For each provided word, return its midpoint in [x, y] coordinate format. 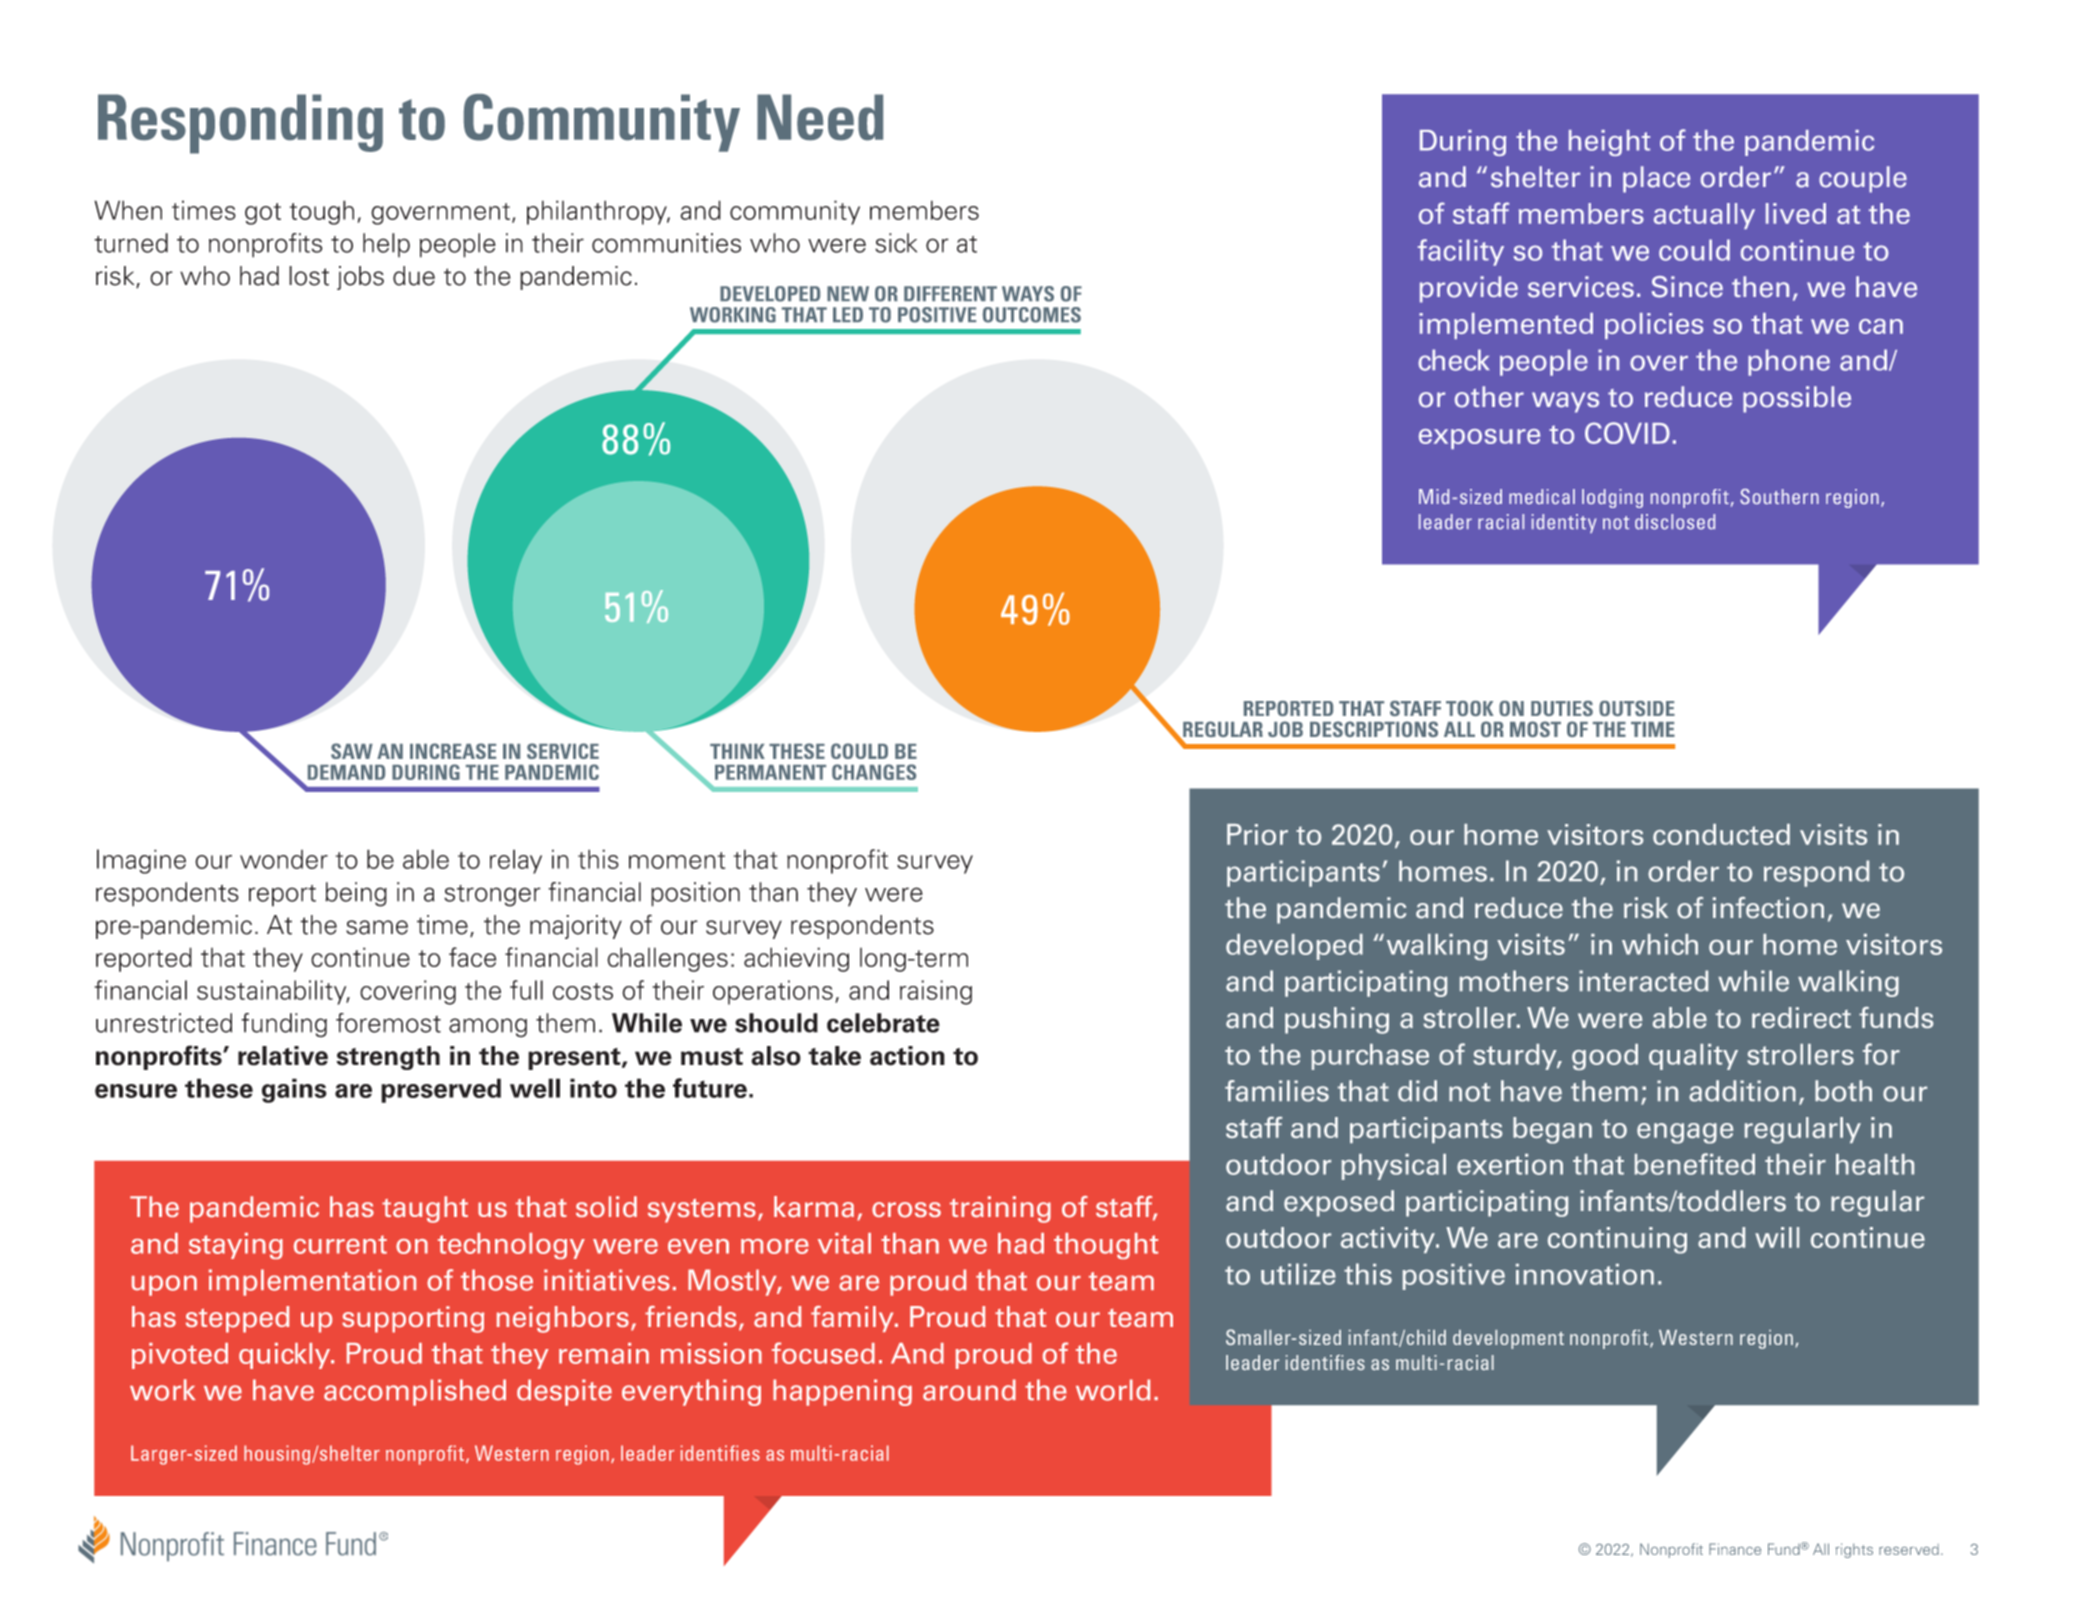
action [907, 1056]
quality [1693, 1057]
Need [820, 117]
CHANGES [874, 772]
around [969, 1390]
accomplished [415, 1392]
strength [388, 1058]
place [1656, 179]
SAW [352, 751]
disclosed [1675, 522]
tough [322, 212]
